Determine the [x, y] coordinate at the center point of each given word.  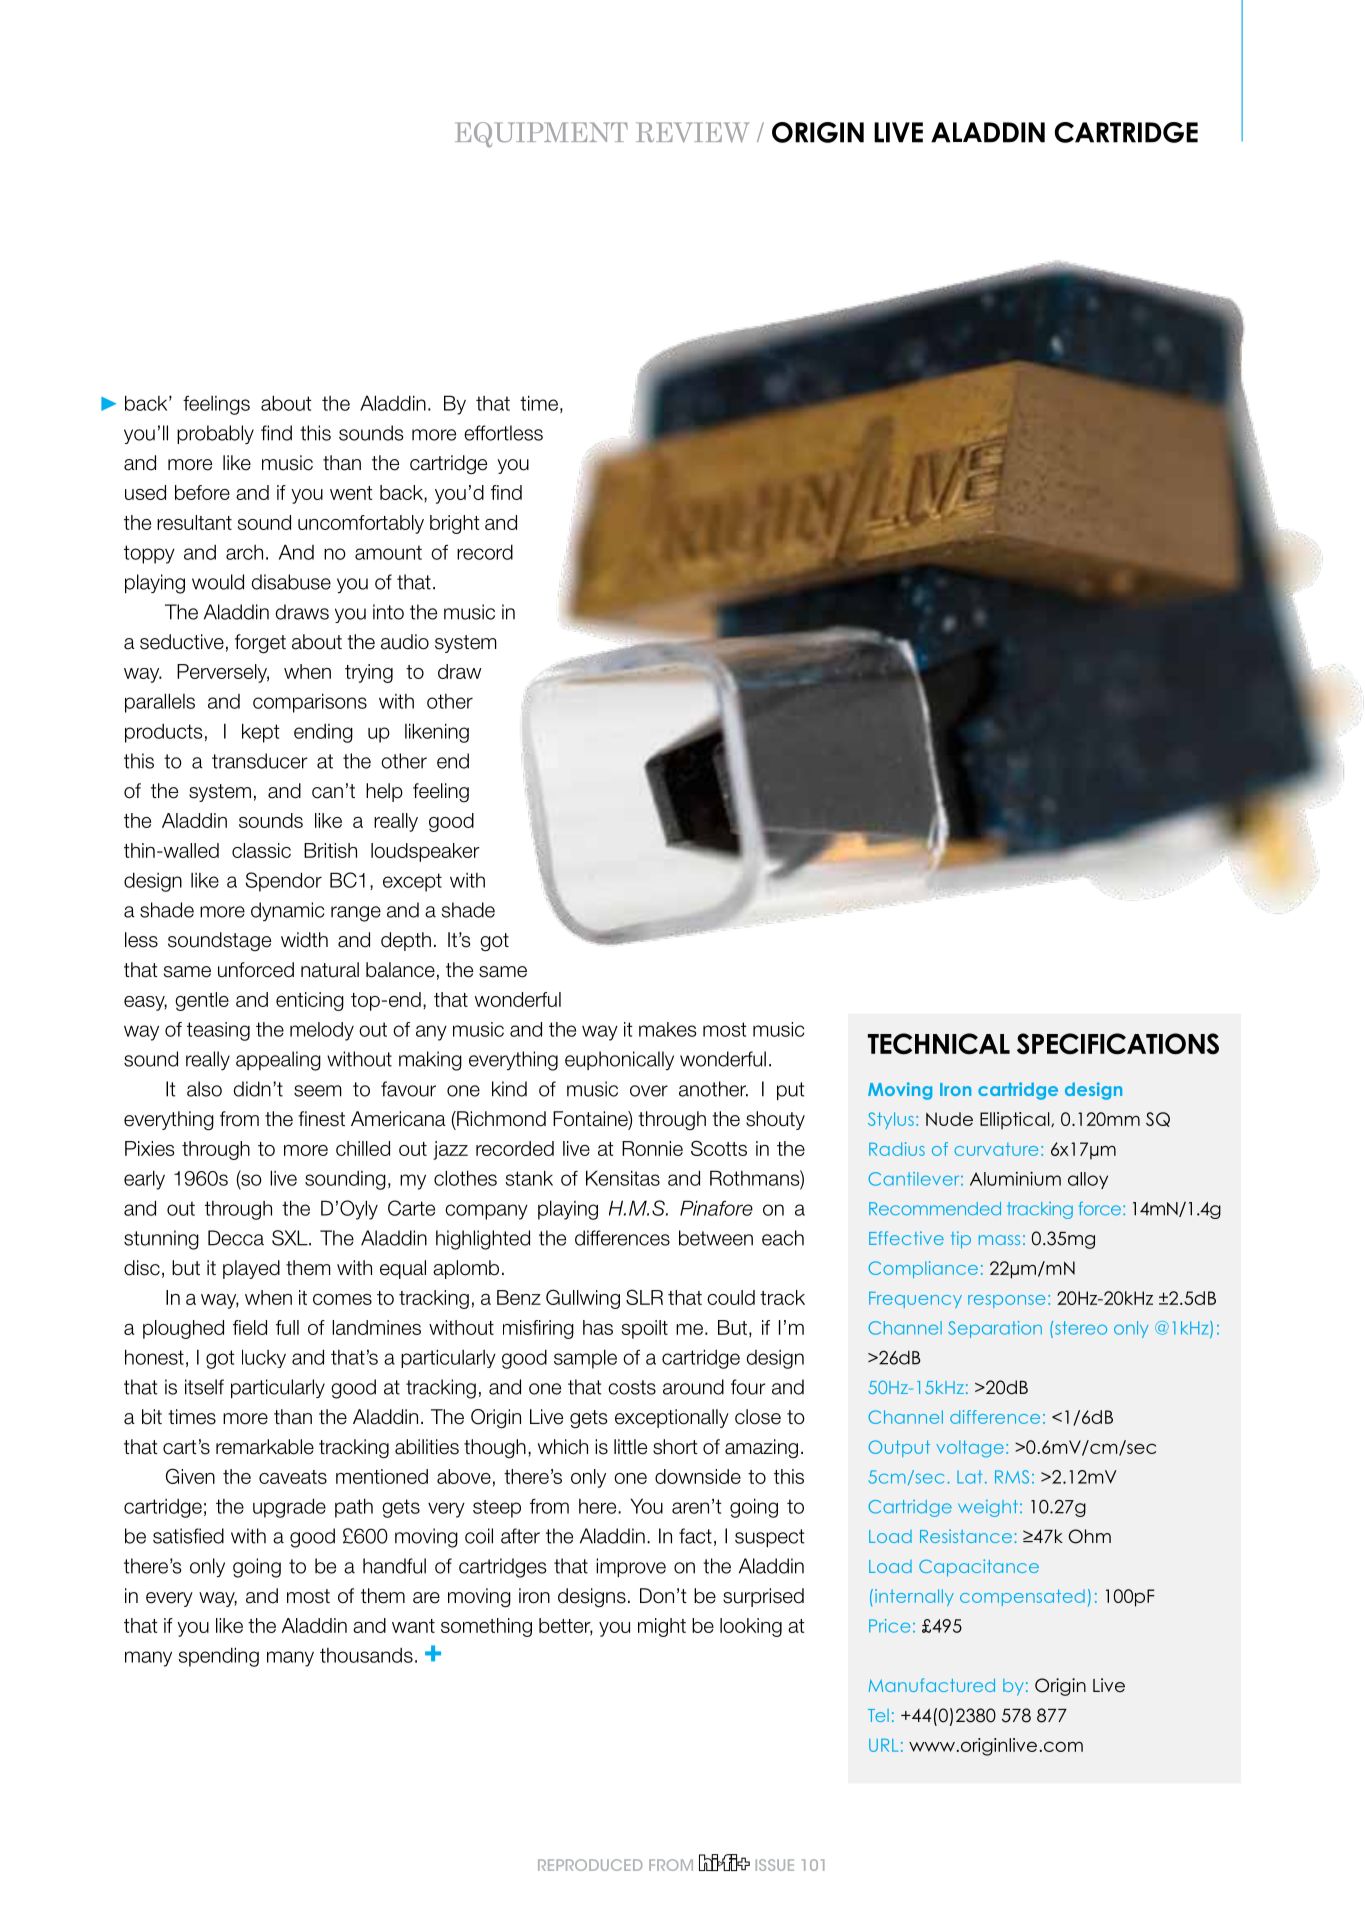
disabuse [291, 582]
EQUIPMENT [541, 135]
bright [455, 524]
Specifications [1118, 1044]
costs [632, 1387]
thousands [366, 1655]
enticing [310, 1001]
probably [215, 434]
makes [668, 1029]
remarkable [265, 1447]
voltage [970, 1449]
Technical [939, 1044]
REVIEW [692, 132]
